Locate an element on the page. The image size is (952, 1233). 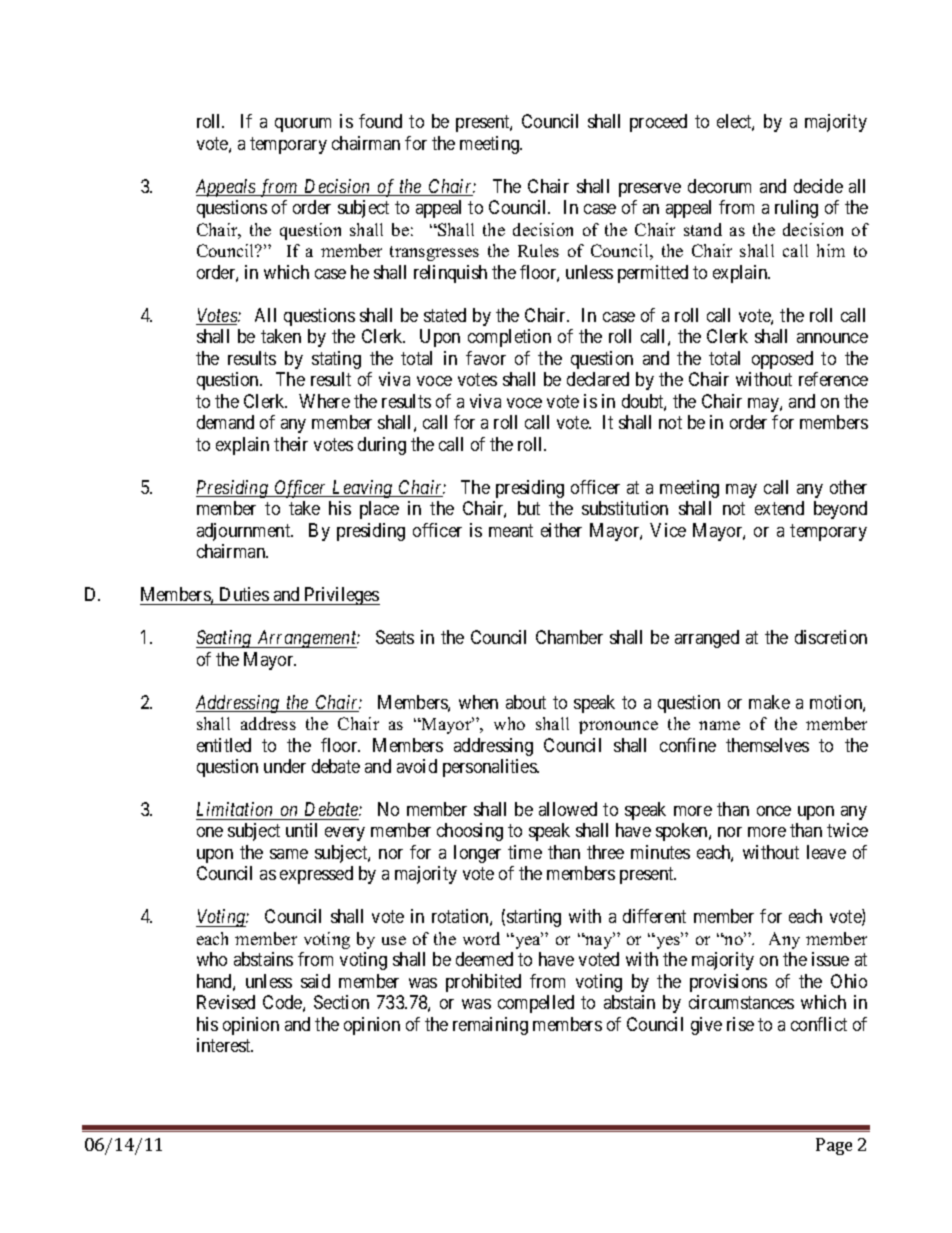
decide is located at coordinates (818, 186).
